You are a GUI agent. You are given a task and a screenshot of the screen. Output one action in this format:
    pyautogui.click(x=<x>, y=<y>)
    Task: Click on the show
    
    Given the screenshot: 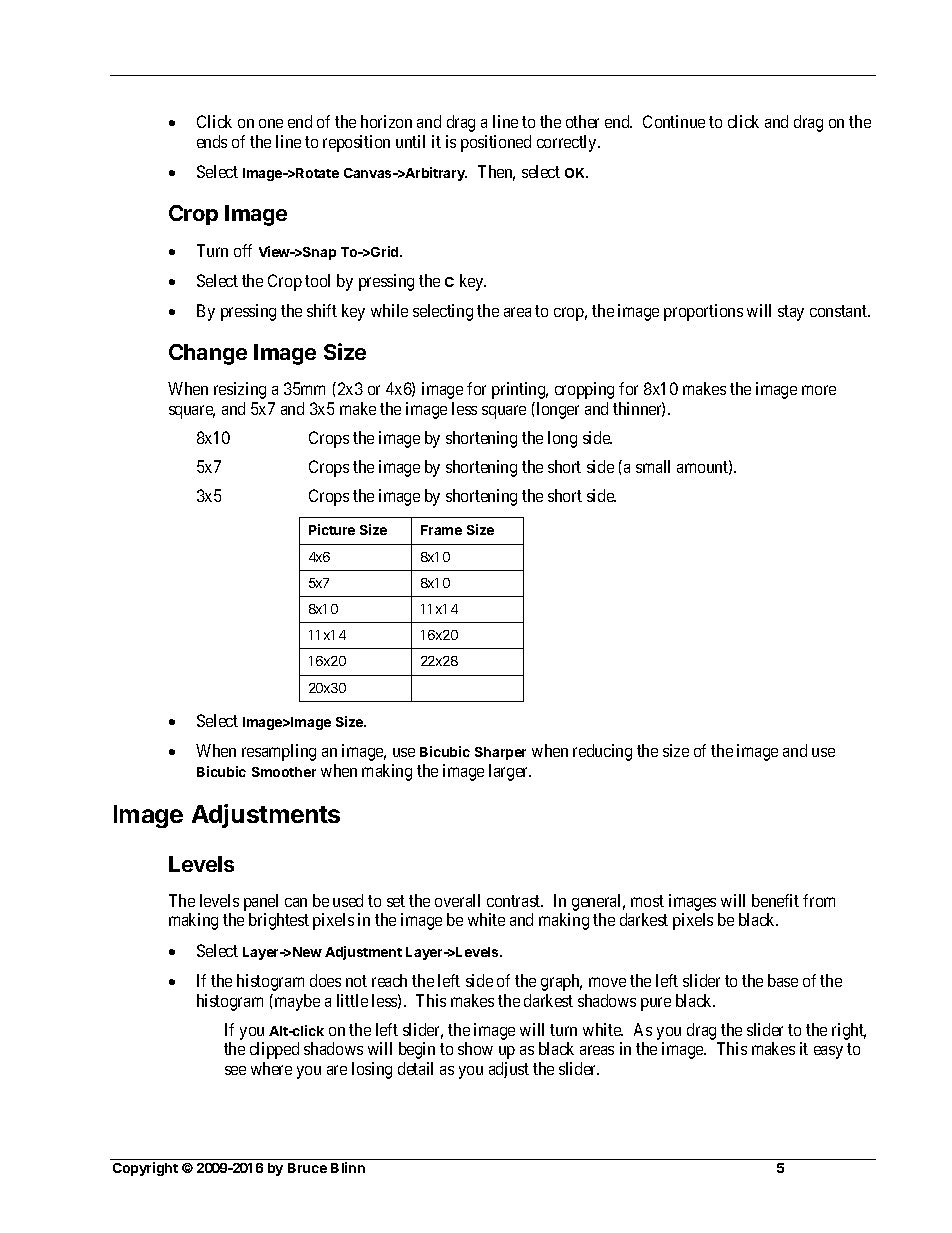 What is the action you would take?
    pyautogui.click(x=475, y=1048)
